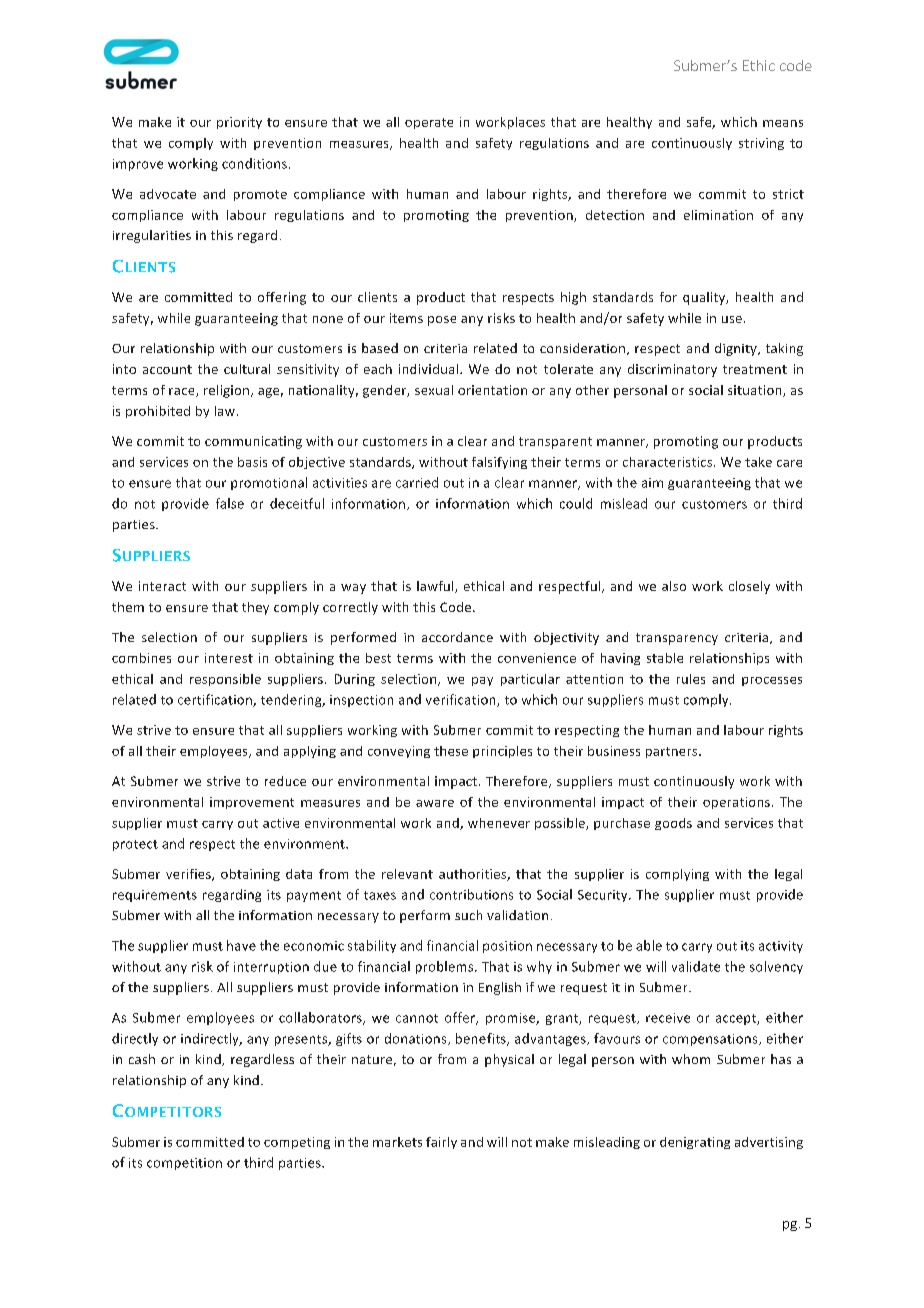  I want to click on accordance, so click(457, 637).
